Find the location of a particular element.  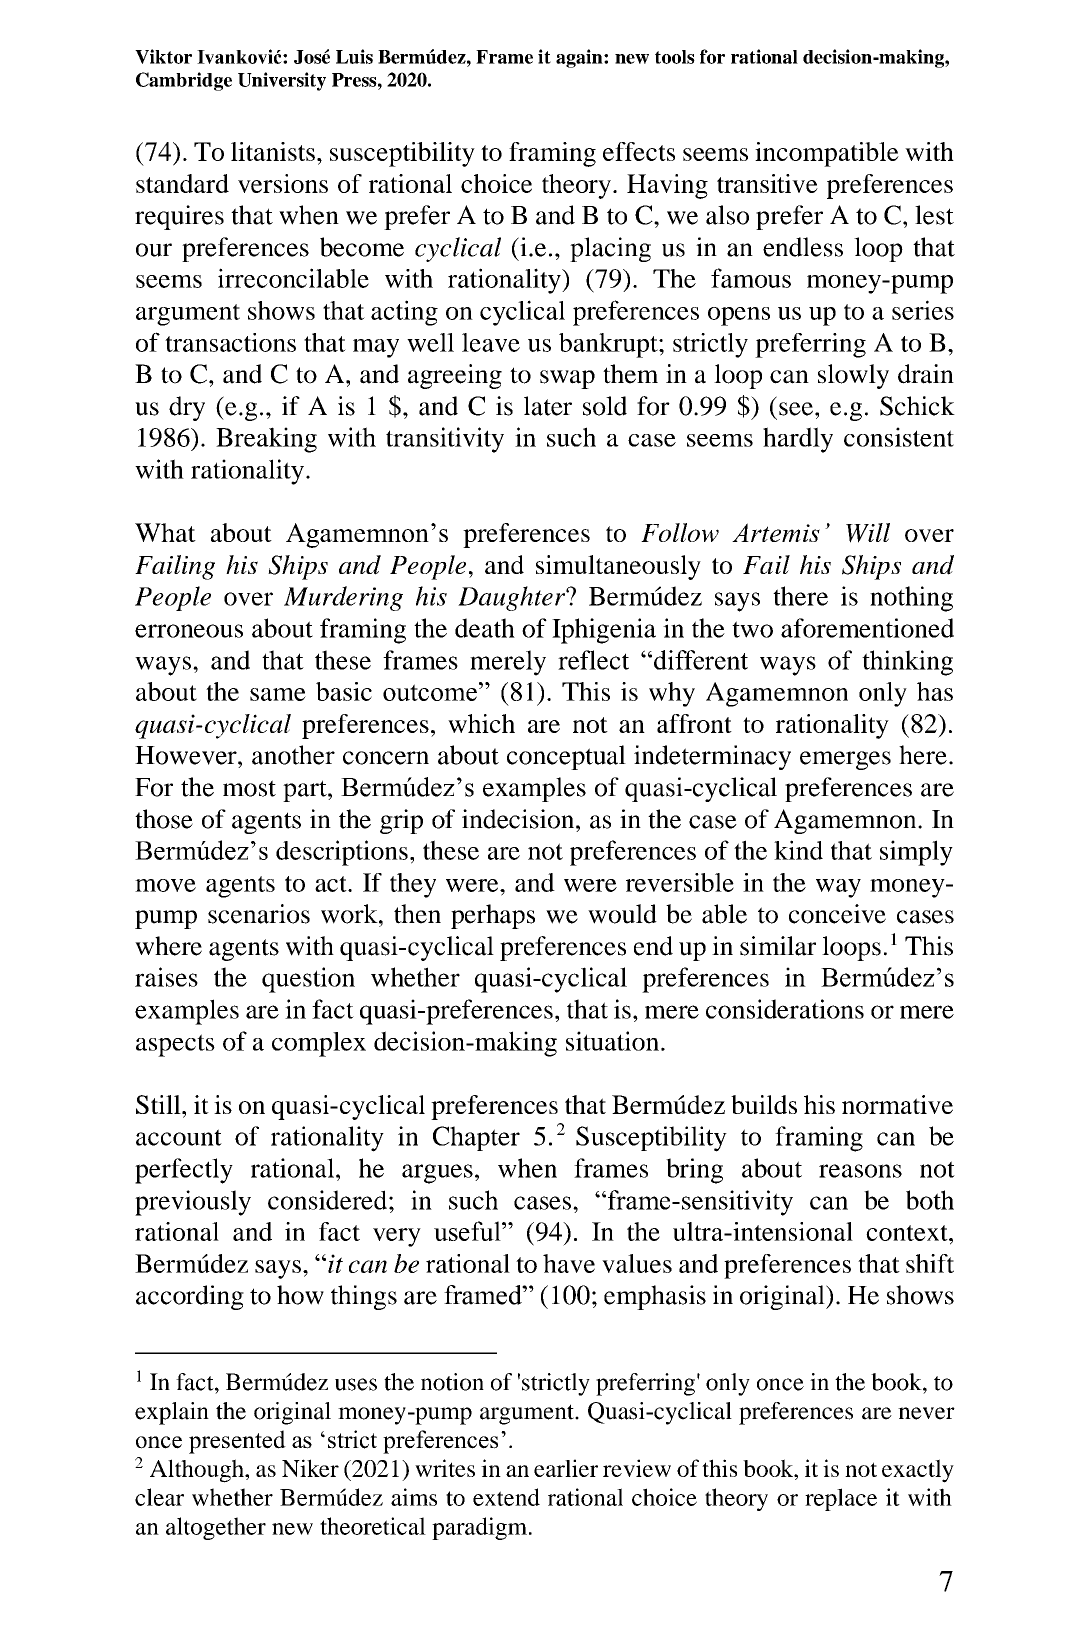

University is located at coordinates (282, 81).
